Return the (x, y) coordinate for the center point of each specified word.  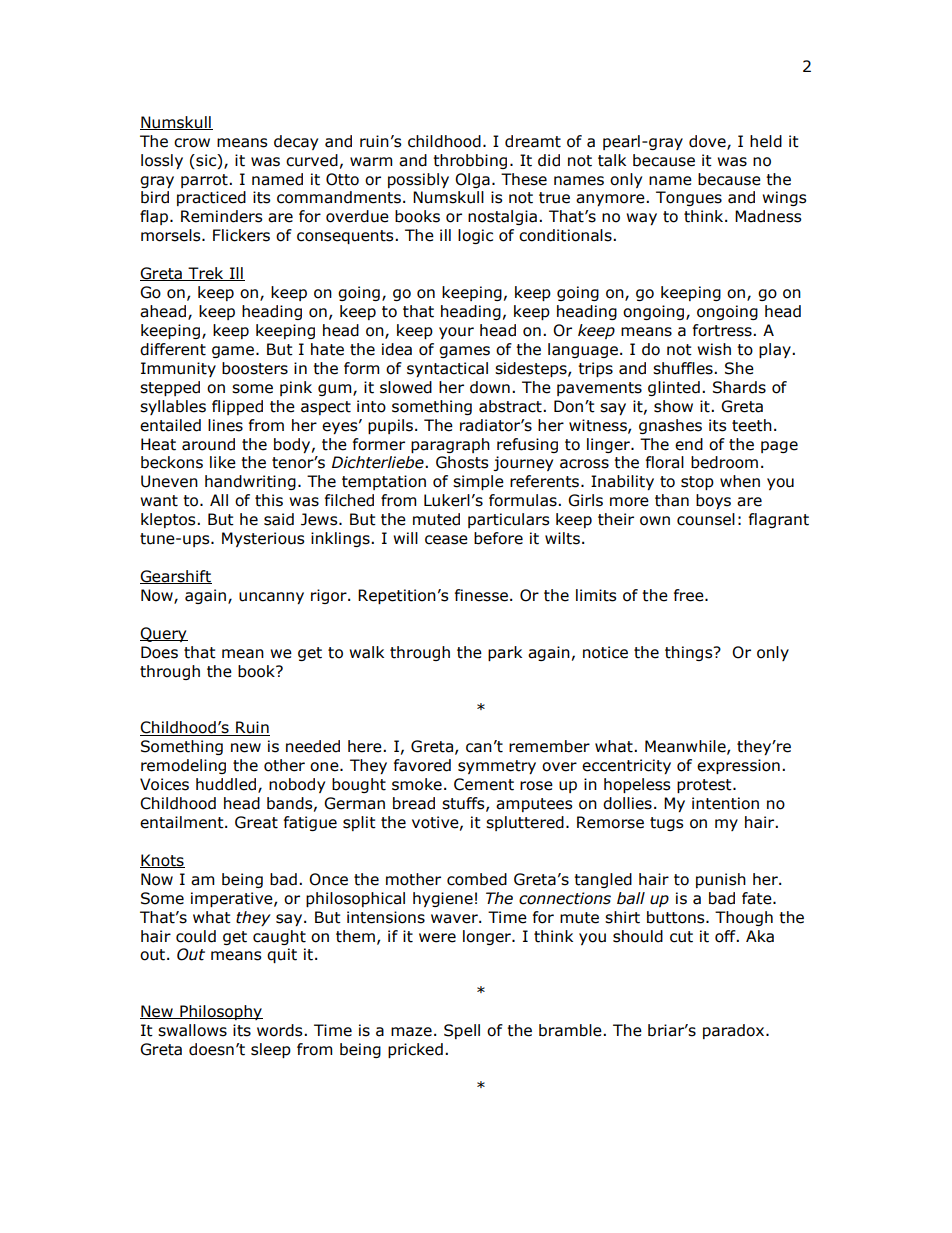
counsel (706, 519)
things (690, 653)
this (269, 500)
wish (714, 349)
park (505, 653)
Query (164, 634)
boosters (255, 368)
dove (708, 142)
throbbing (470, 161)
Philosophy (220, 1012)
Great (256, 822)
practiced (211, 198)
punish (721, 880)
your (456, 333)
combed (477, 879)
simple (478, 482)
